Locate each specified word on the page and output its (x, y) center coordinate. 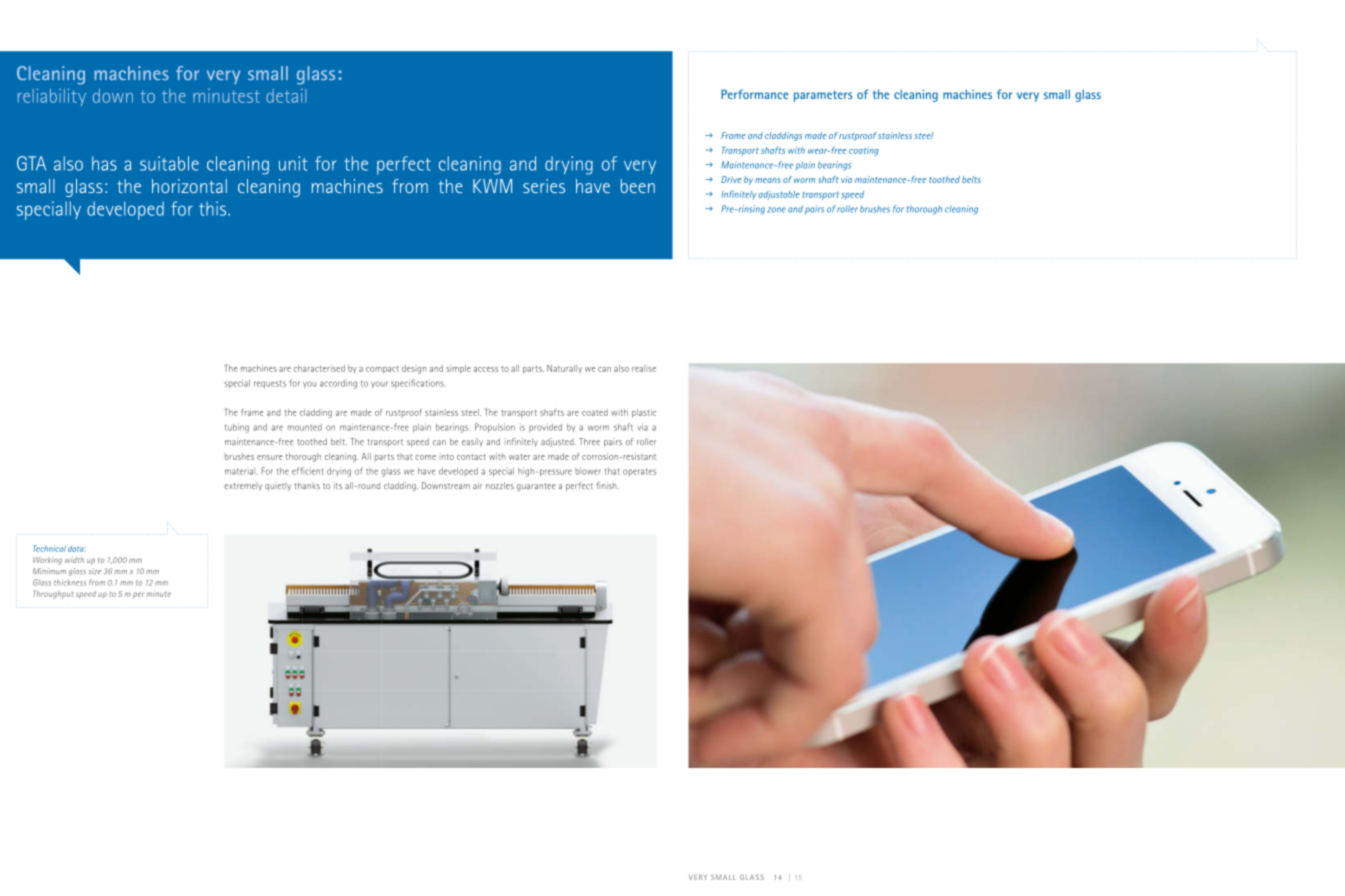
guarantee (536, 487)
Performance (755, 94)
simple (458, 369)
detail (286, 96)
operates (639, 472)
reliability (52, 97)
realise (644, 368)
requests (270, 384)
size (95, 571)
